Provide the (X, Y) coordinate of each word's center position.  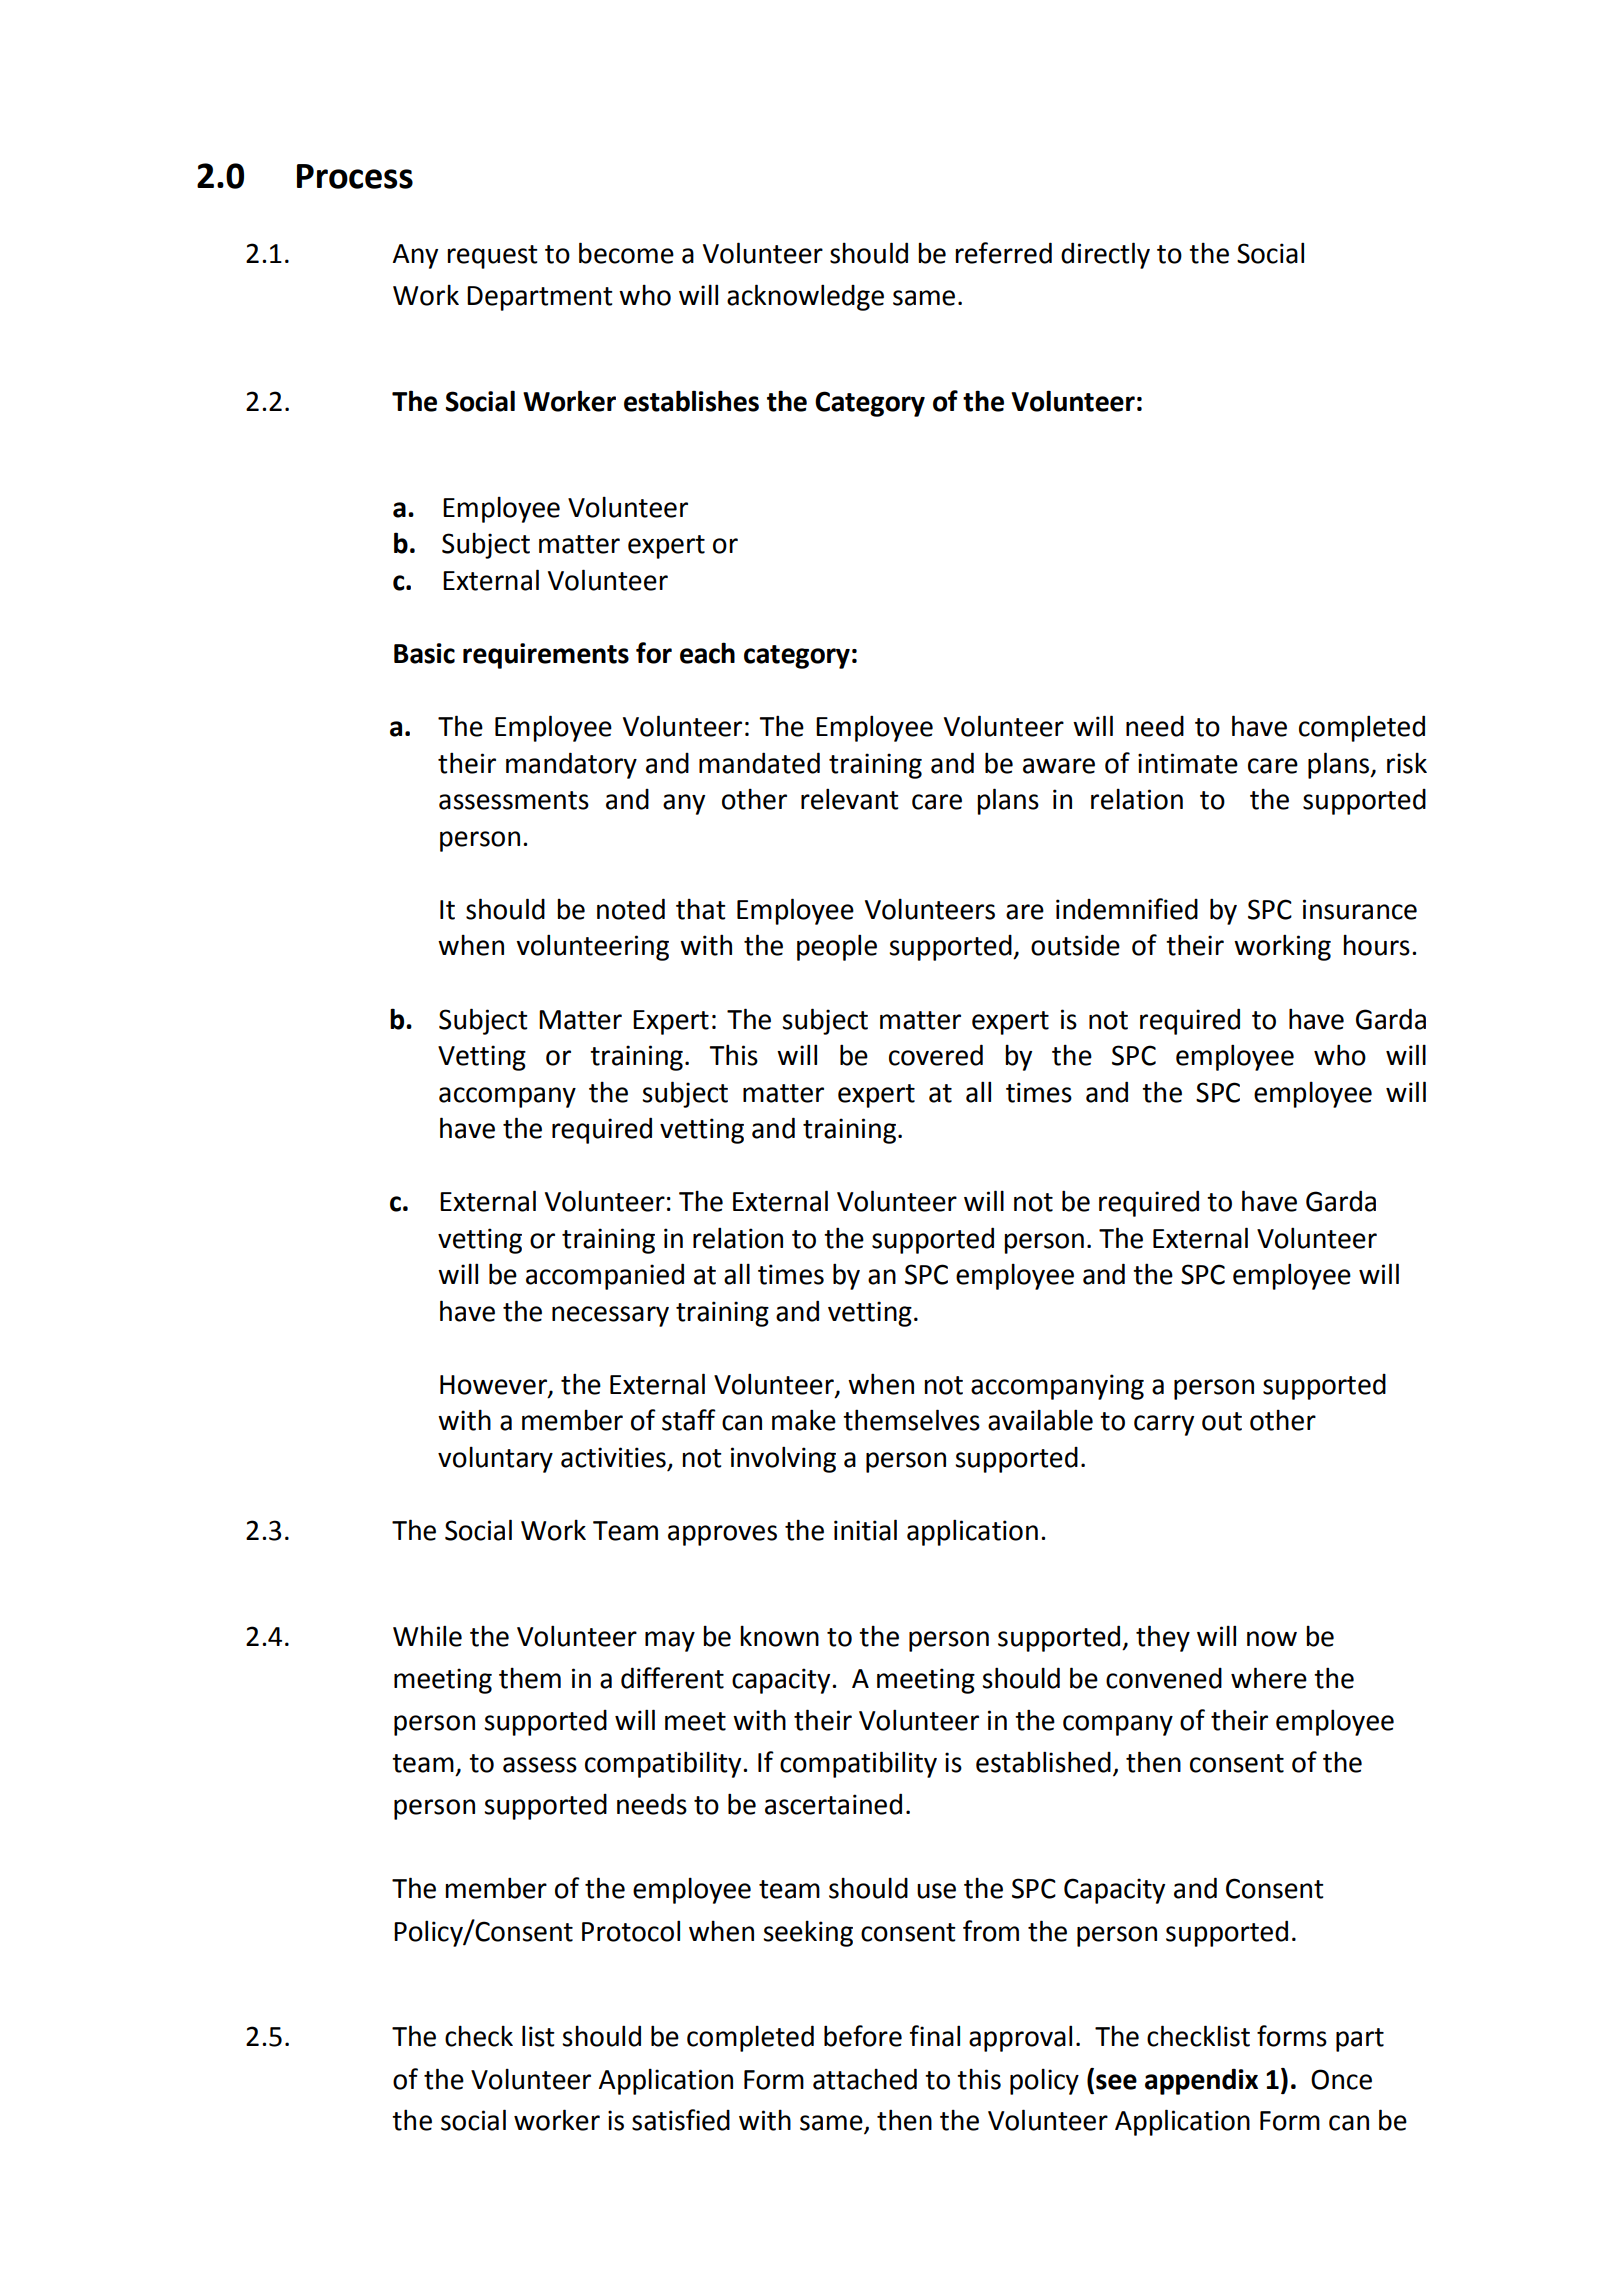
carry (1164, 1425)
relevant (850, 799)
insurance (1360, 909)
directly (1105, 255)
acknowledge (805, 297)
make (804, 1420)
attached (865, 2079)
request (492, 257)
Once (1341, 2079)
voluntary (495, 1459)
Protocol (631, 1931)
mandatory (571, 765)
